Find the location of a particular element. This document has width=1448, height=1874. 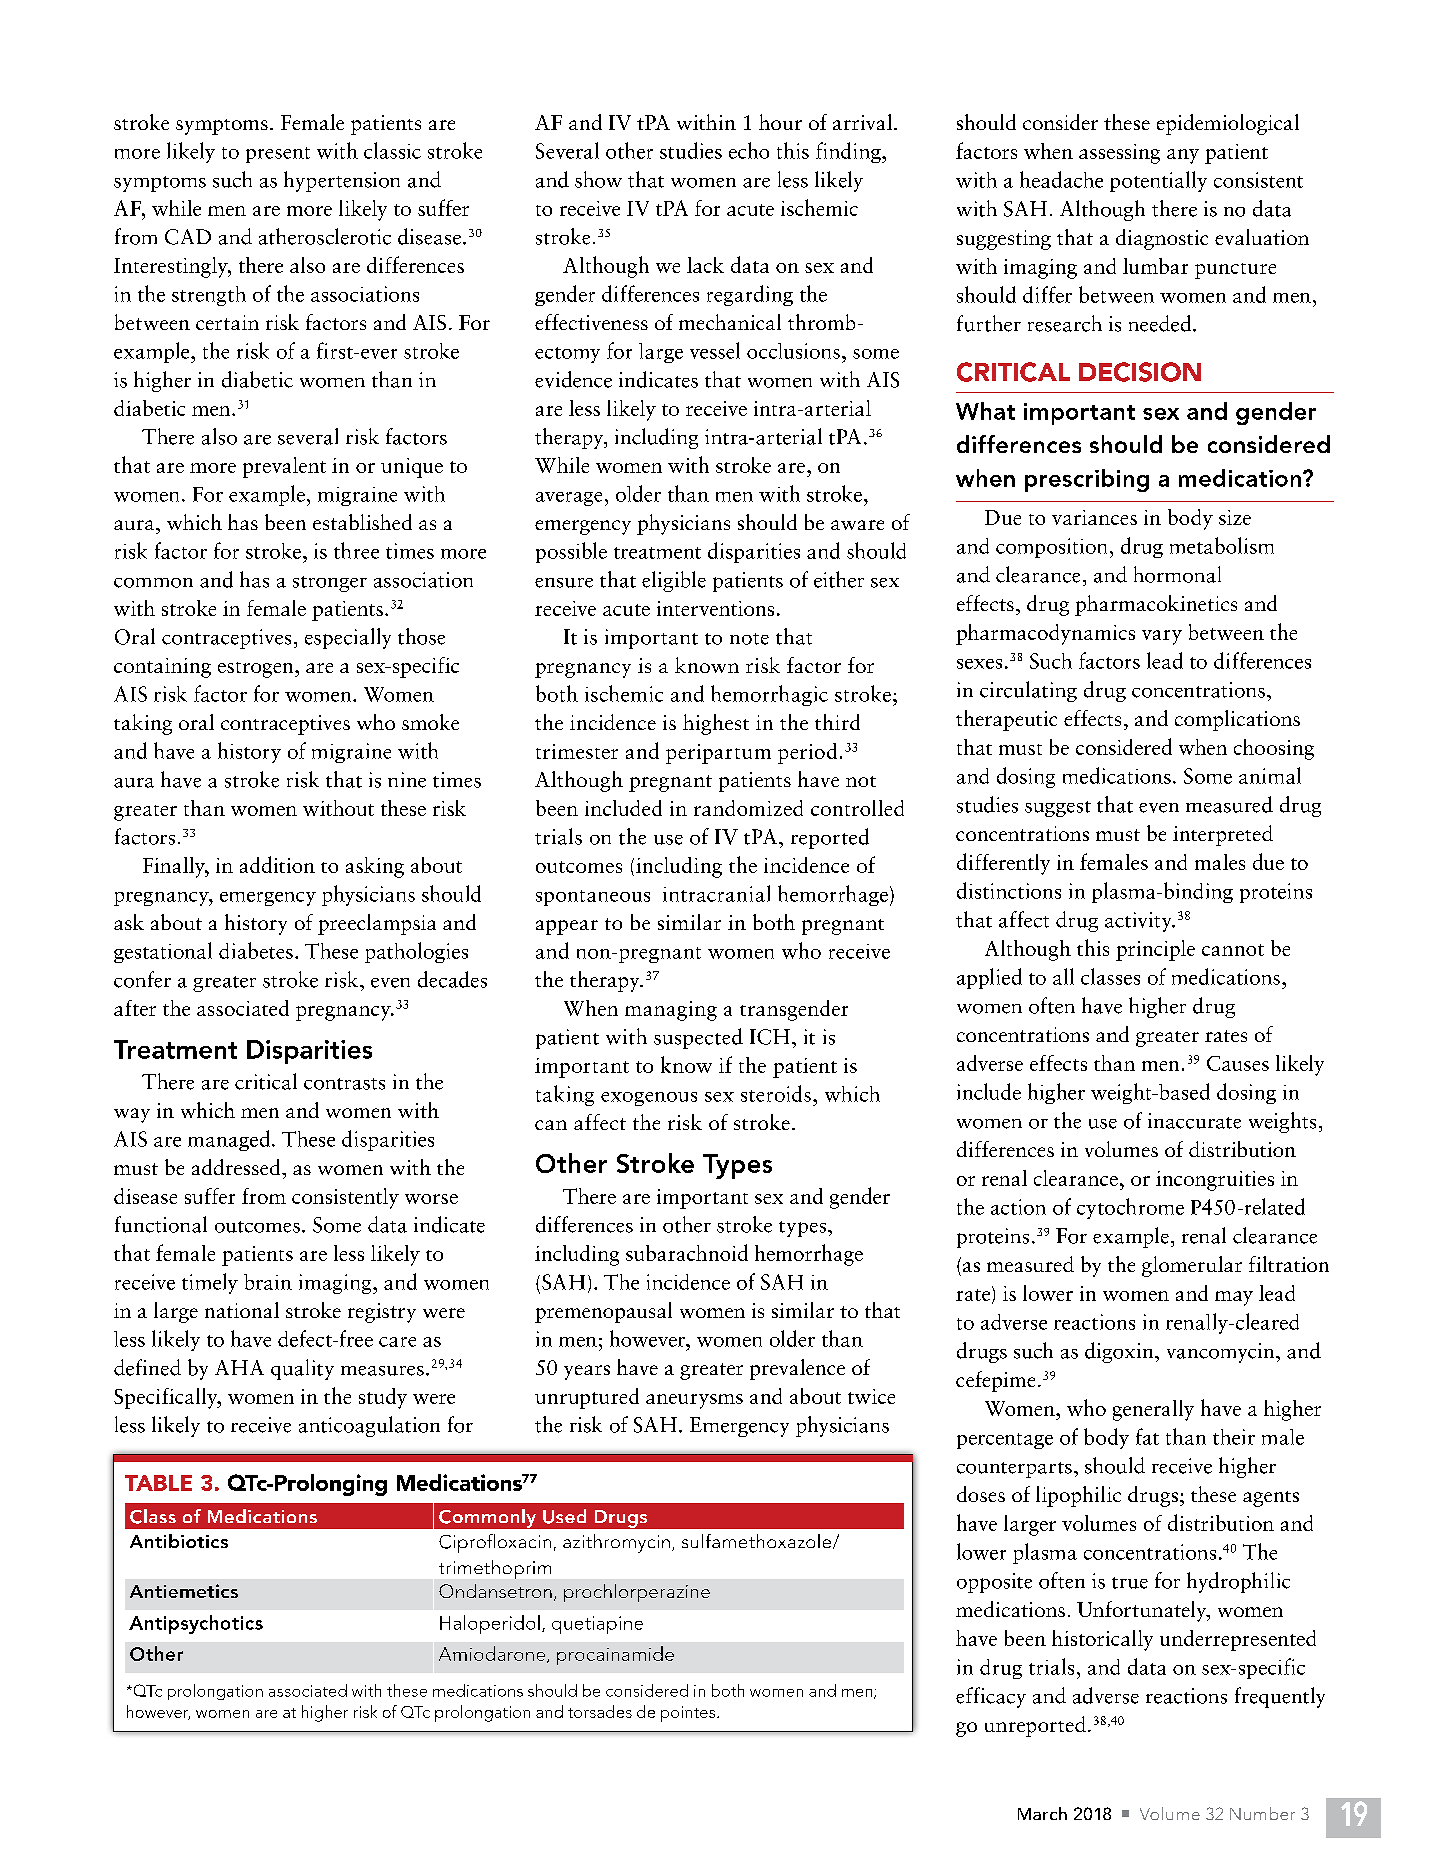

March is located at coordinates (1042, 1813).
